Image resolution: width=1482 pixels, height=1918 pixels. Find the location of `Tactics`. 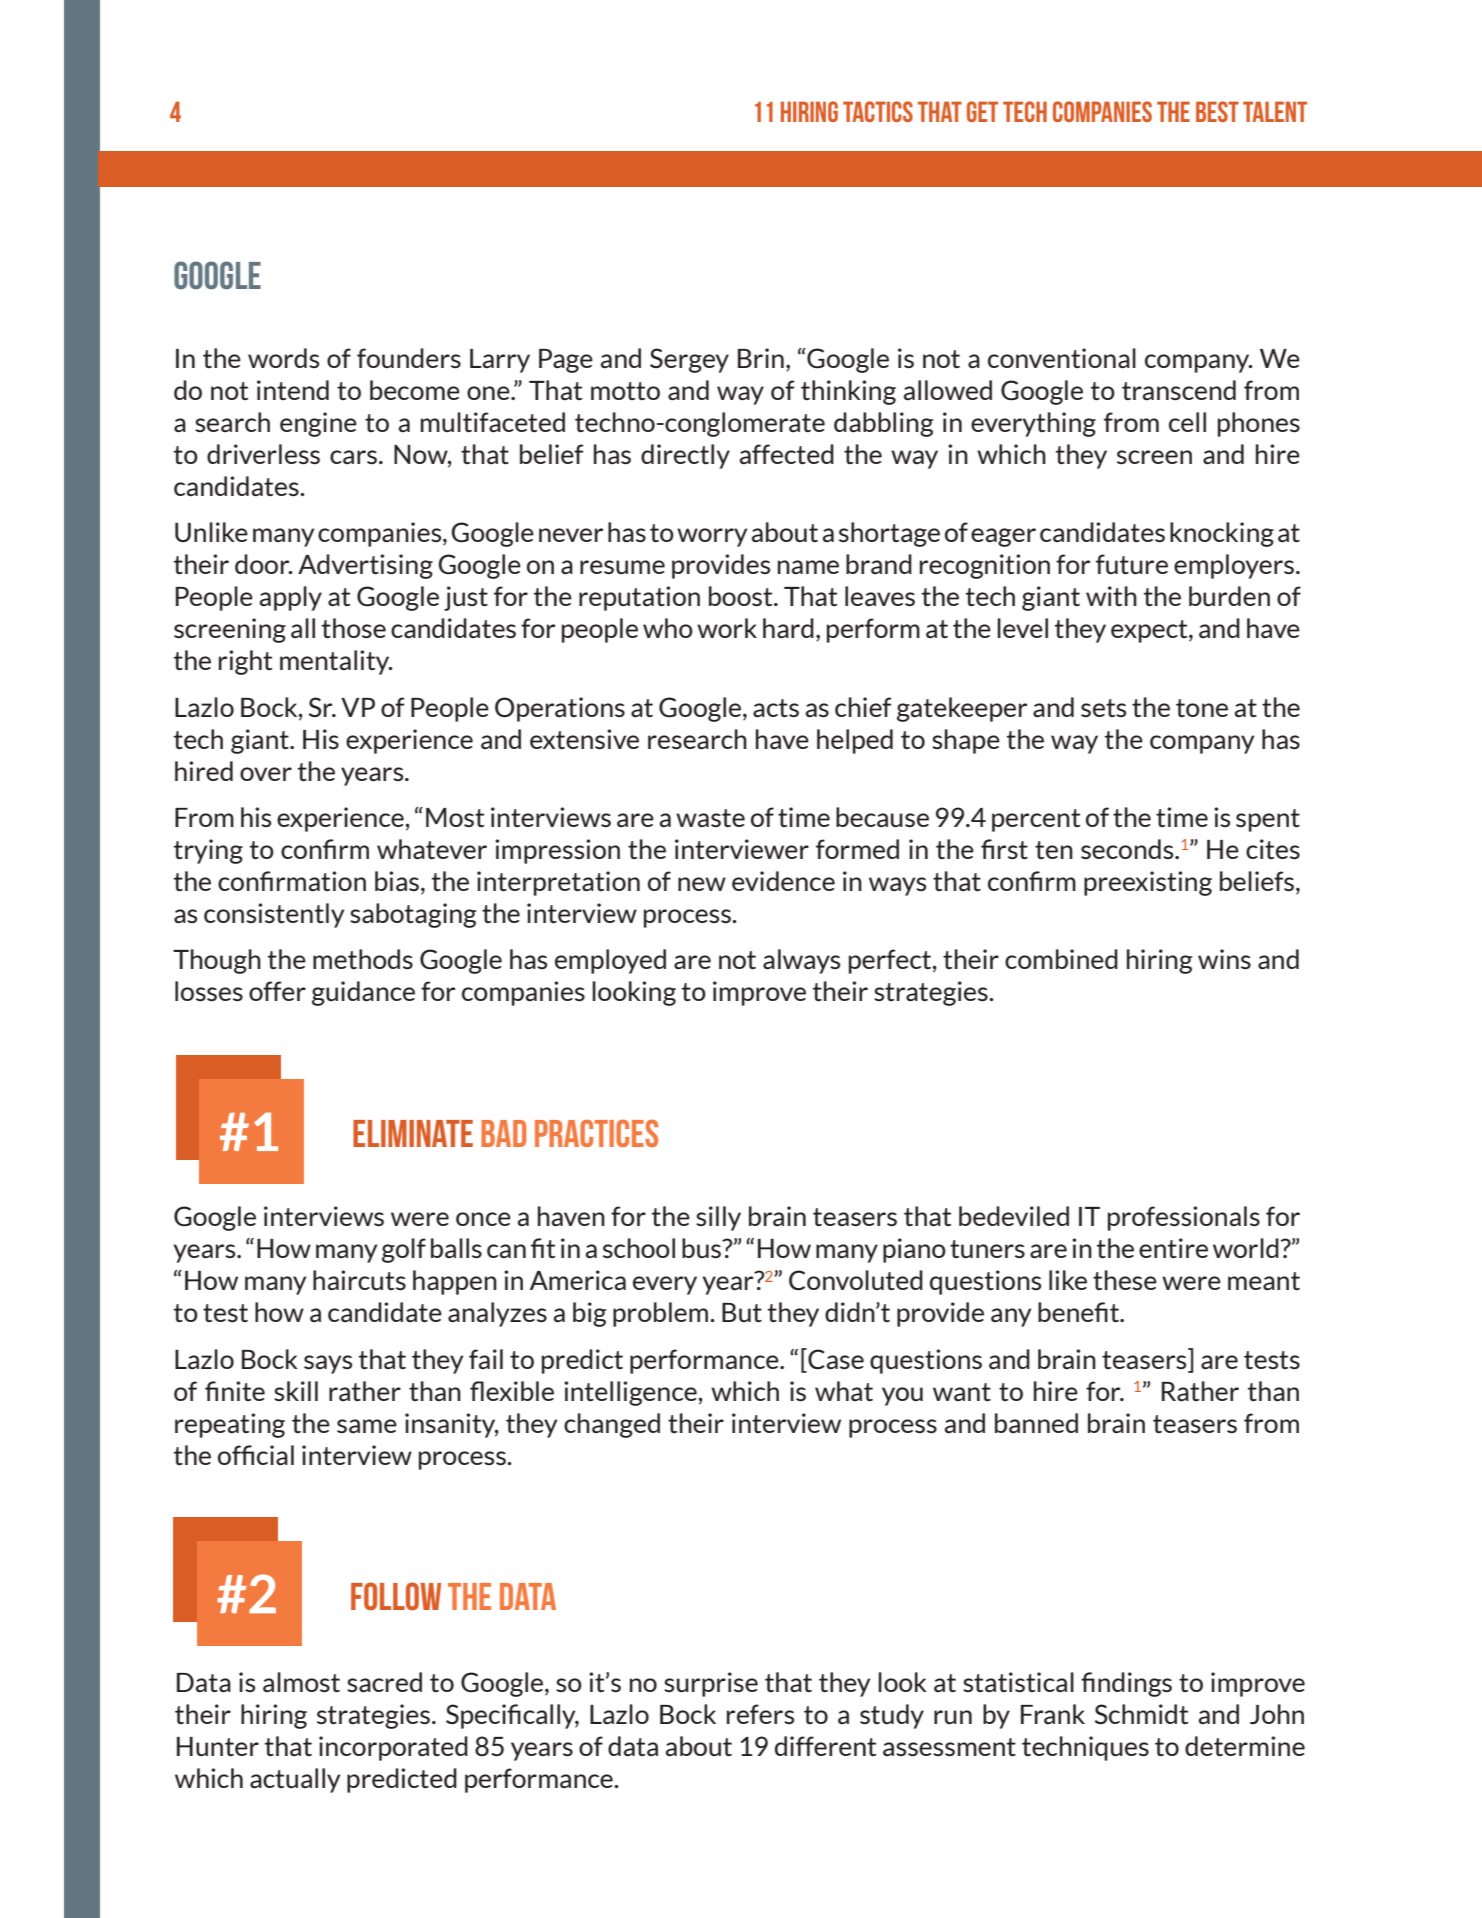

Tactics is located at coordinates (878, 111).
